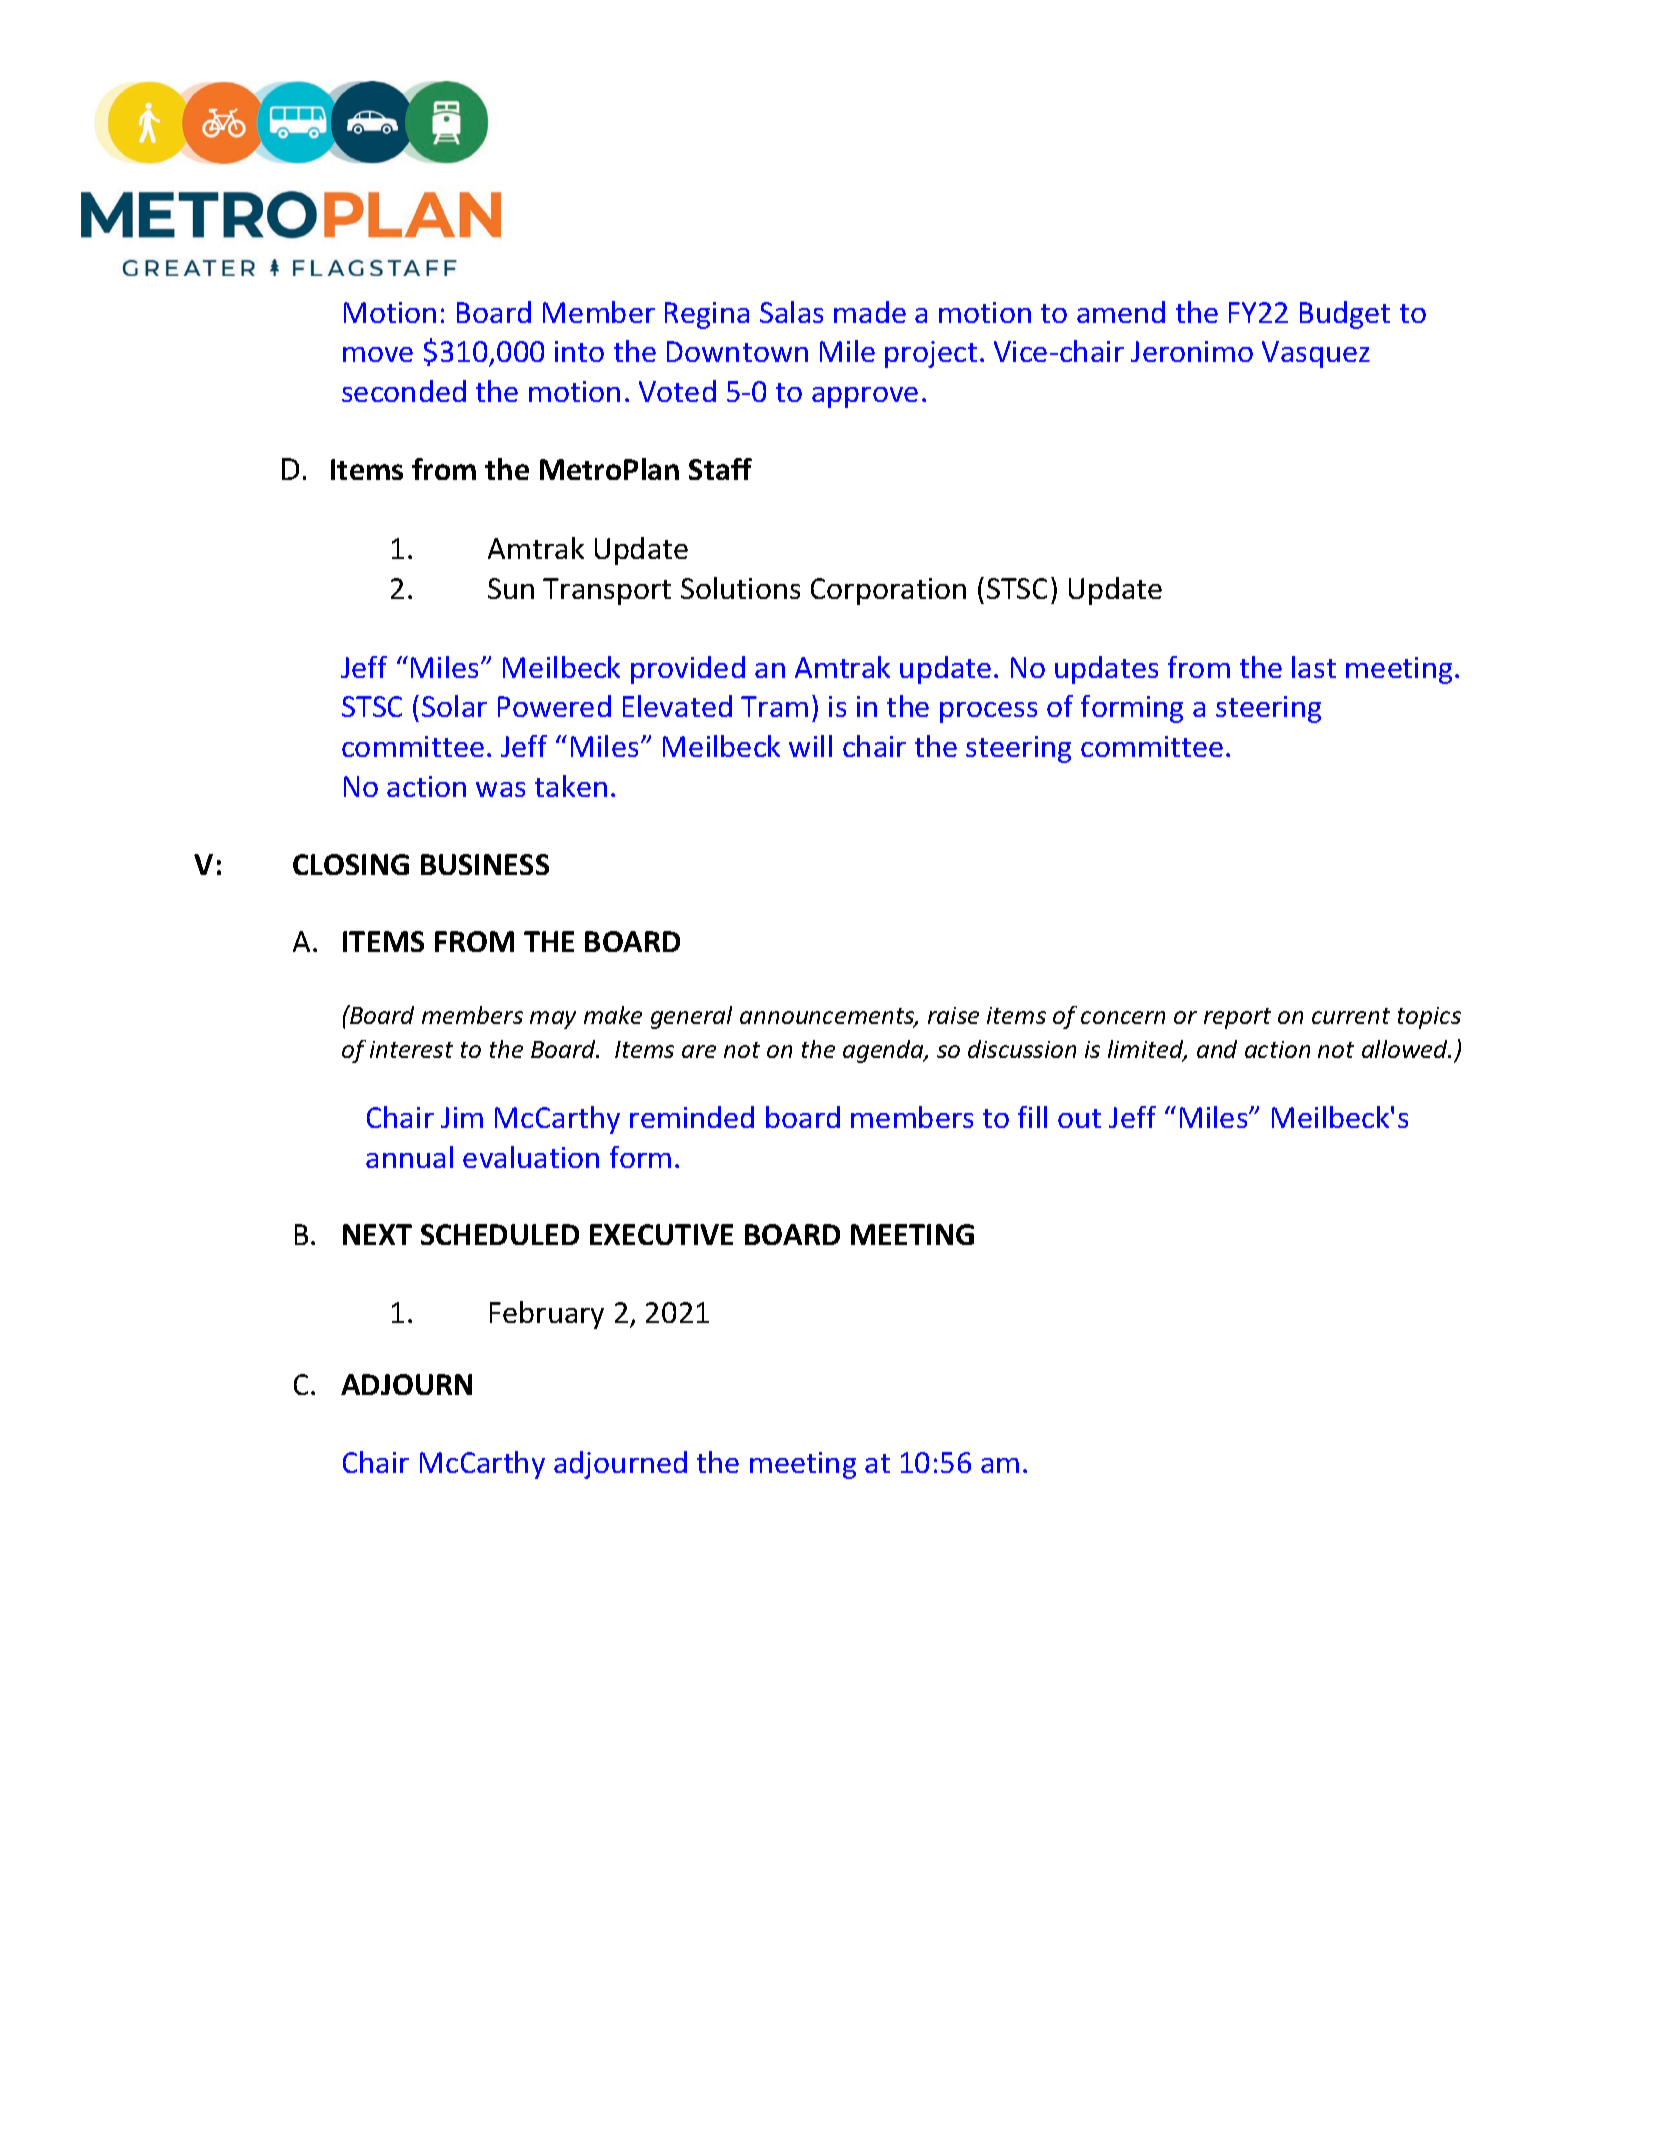 The image size is (1657, 2144). What do you see at coordinates (547, 1315) in the page?
I see `February` at bounding box center [547, 1315].
